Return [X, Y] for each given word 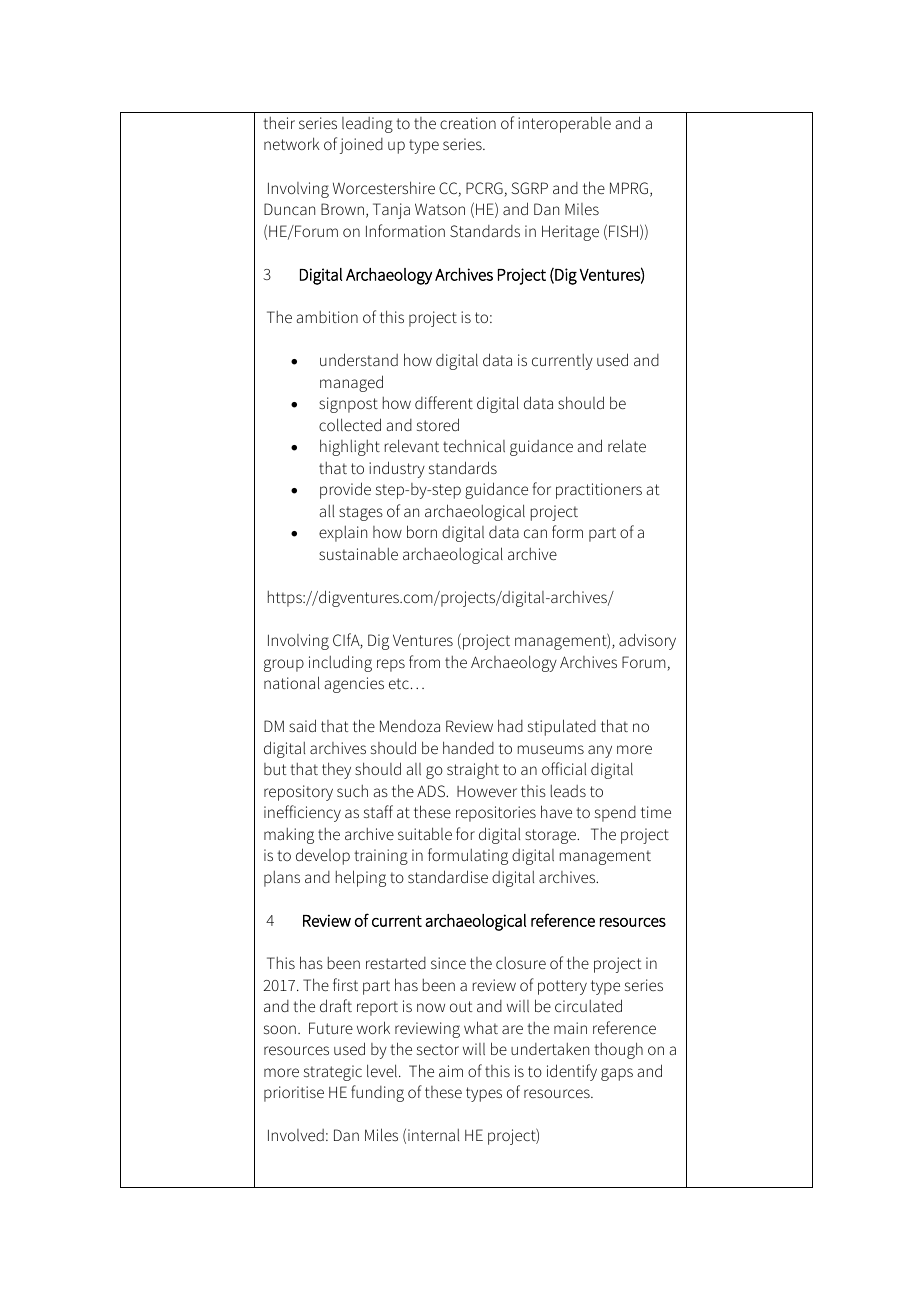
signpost [348, 405]
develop [323, 856]
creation [468, 123]
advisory [647, 641]
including [340, 663]
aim [451, 1071]
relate [627, 445]
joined [361, 146]
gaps [617, 1074]
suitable [425, 833]
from [424, 661]
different [444, 402]
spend [615, 814]
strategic [333, 1073]
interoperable [564, 124]
